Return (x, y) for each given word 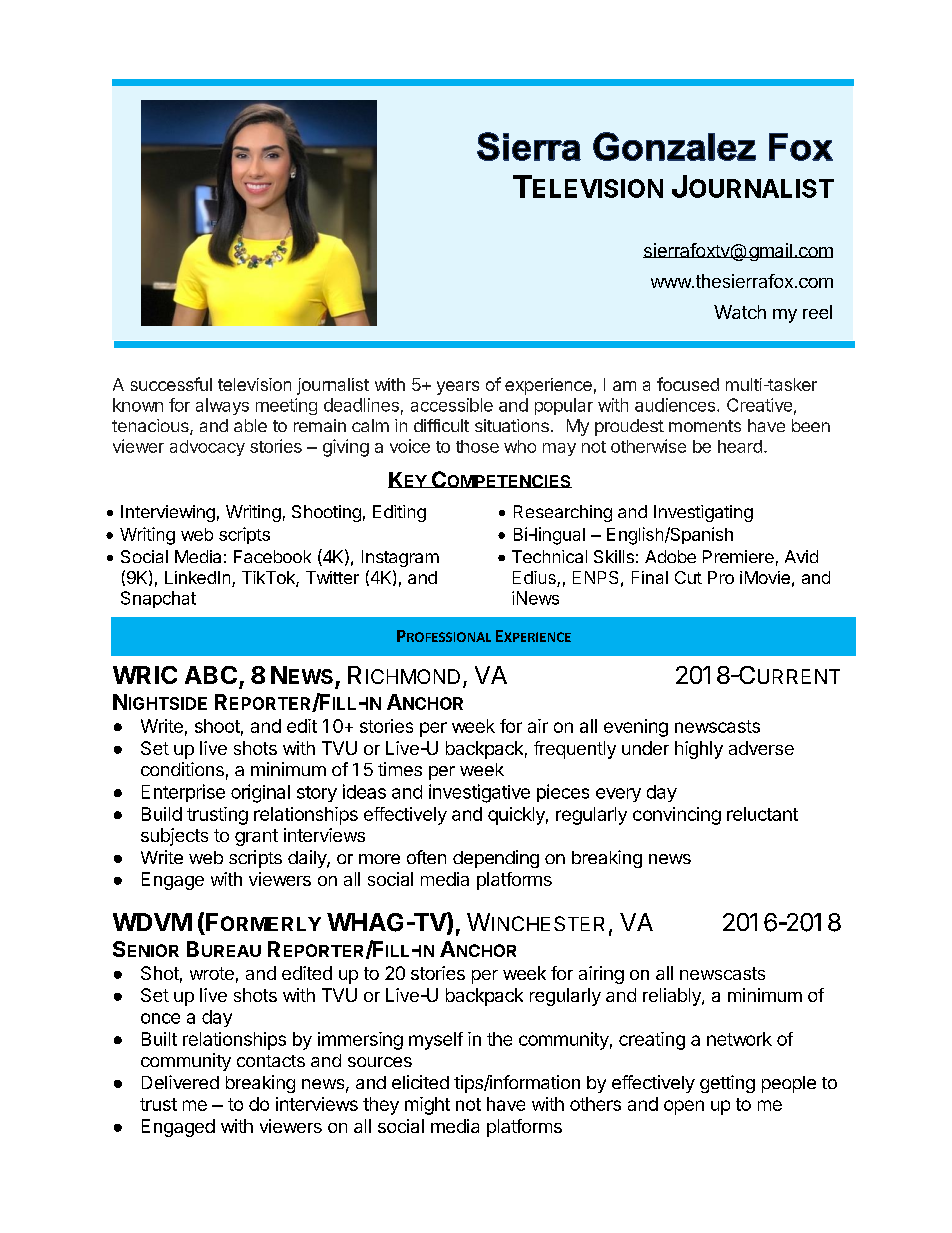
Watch (740, 312)
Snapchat (158, 599)
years (458, 388)
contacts (271, 1061)
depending (496, 859)
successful (171, 384)
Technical (549, 556)
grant (256, 837)
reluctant (762, 814)
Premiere (738, 556)
